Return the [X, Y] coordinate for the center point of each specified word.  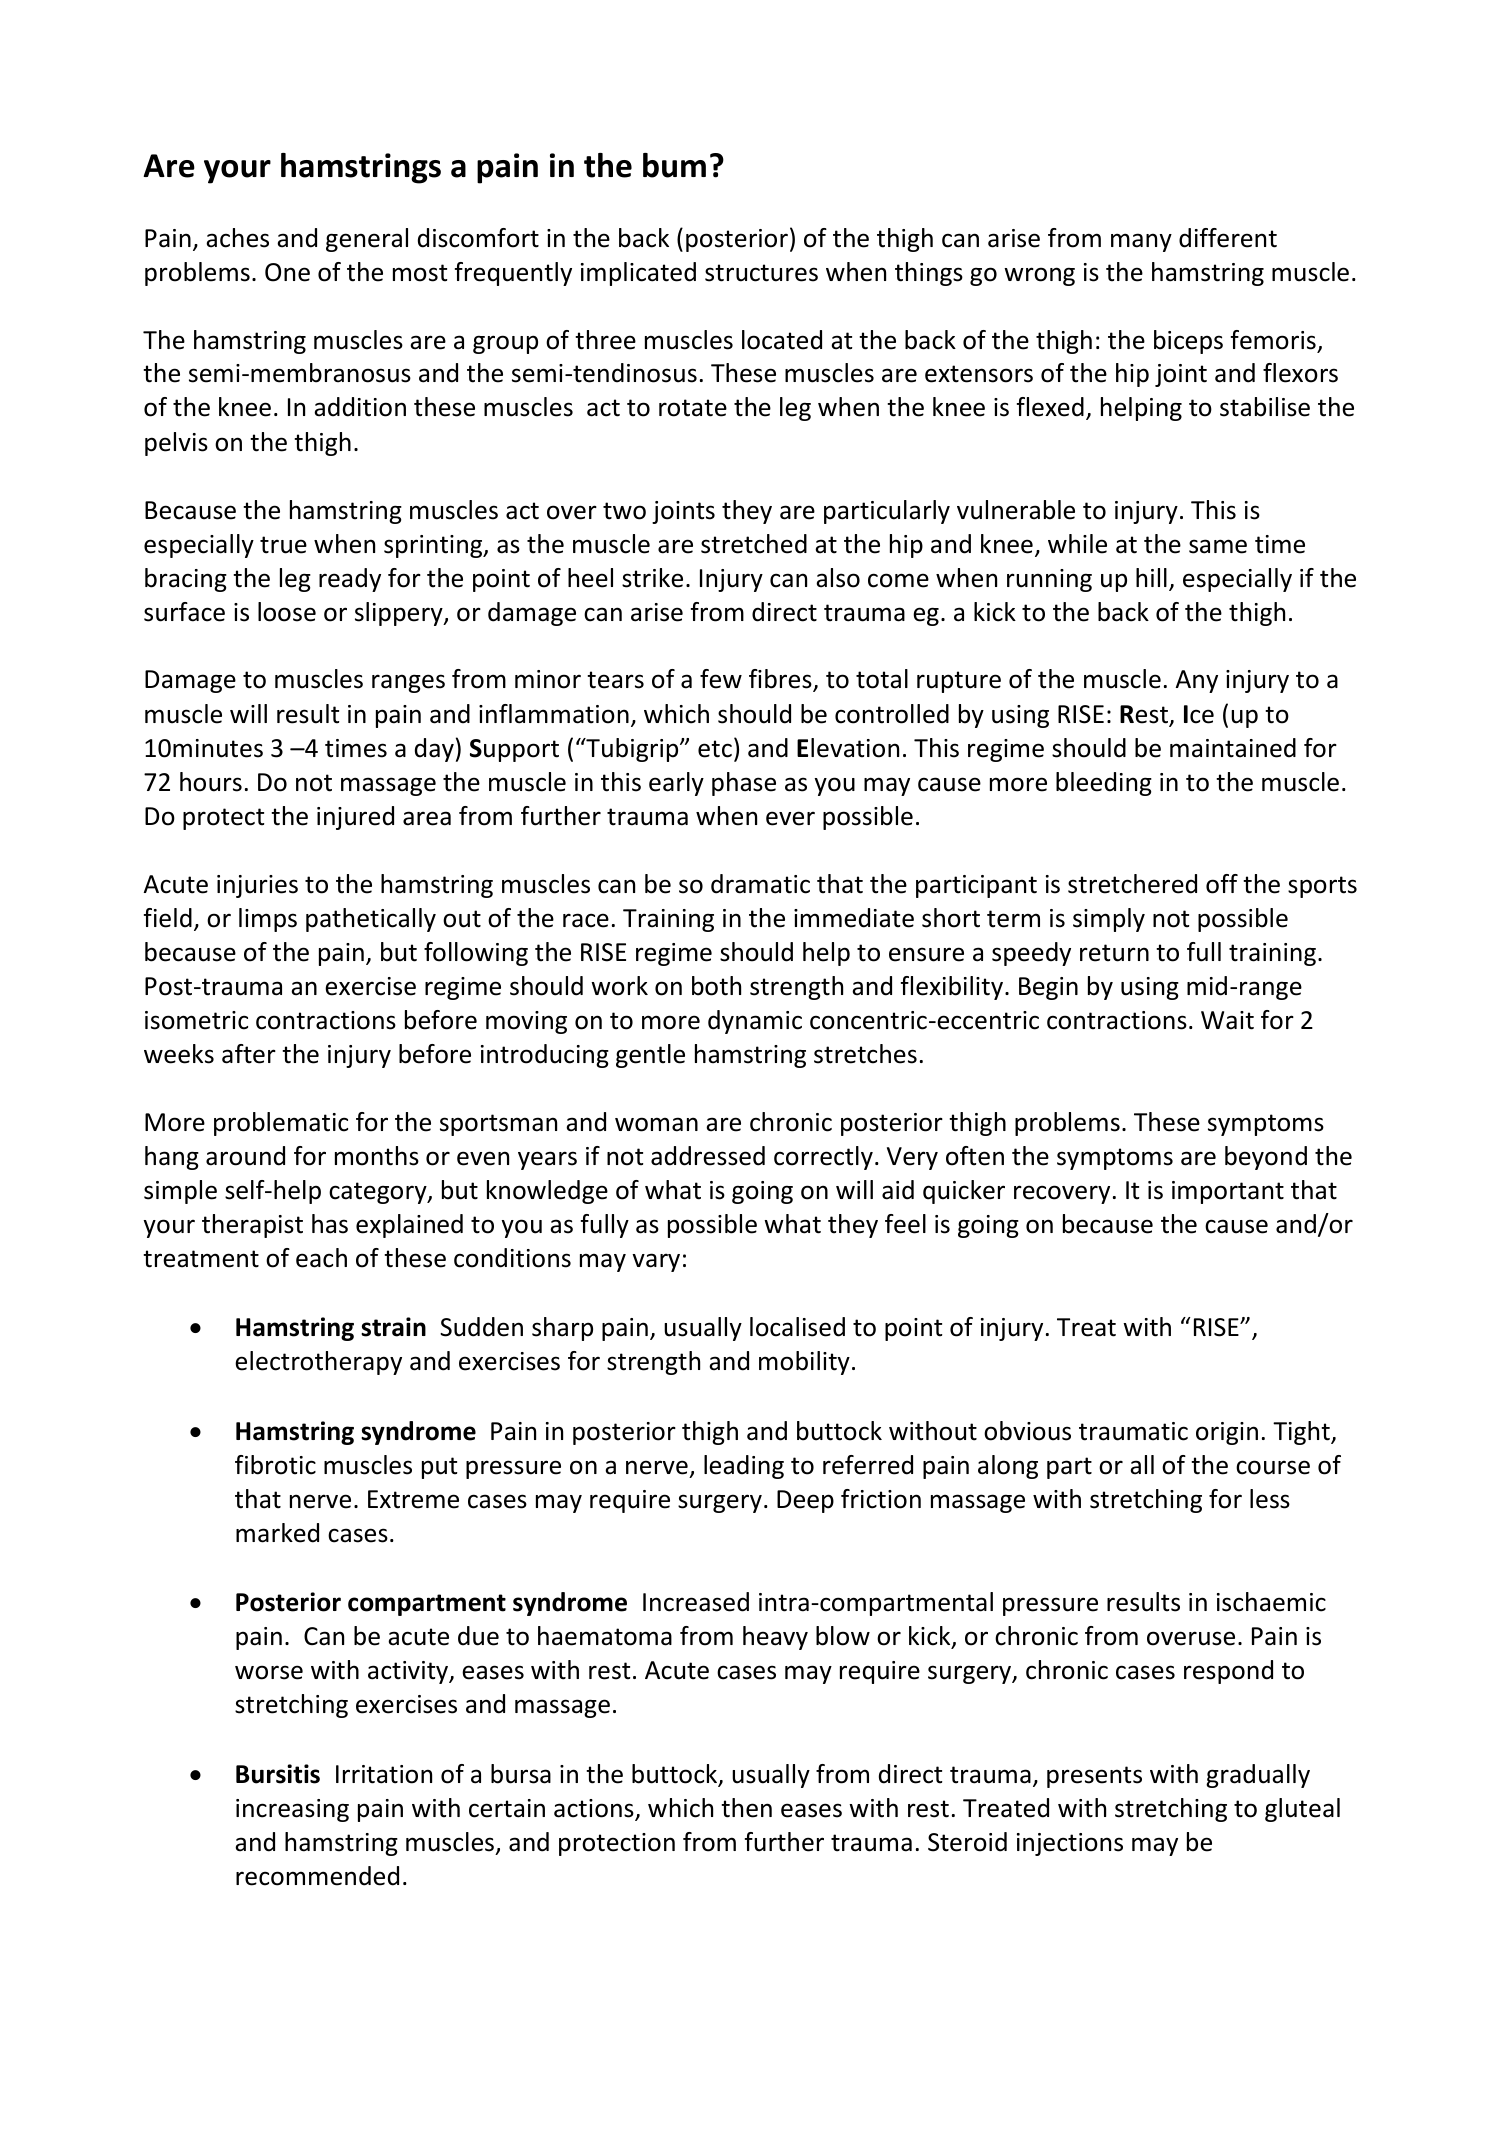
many [1141, 242]
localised [797, 1327]
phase [744, 784]
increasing [292, 1810]
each [321, 1258]
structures [761, 273]
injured [355, 818]
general [367, 240]
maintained [1233, 748]
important [1228, 1192]
